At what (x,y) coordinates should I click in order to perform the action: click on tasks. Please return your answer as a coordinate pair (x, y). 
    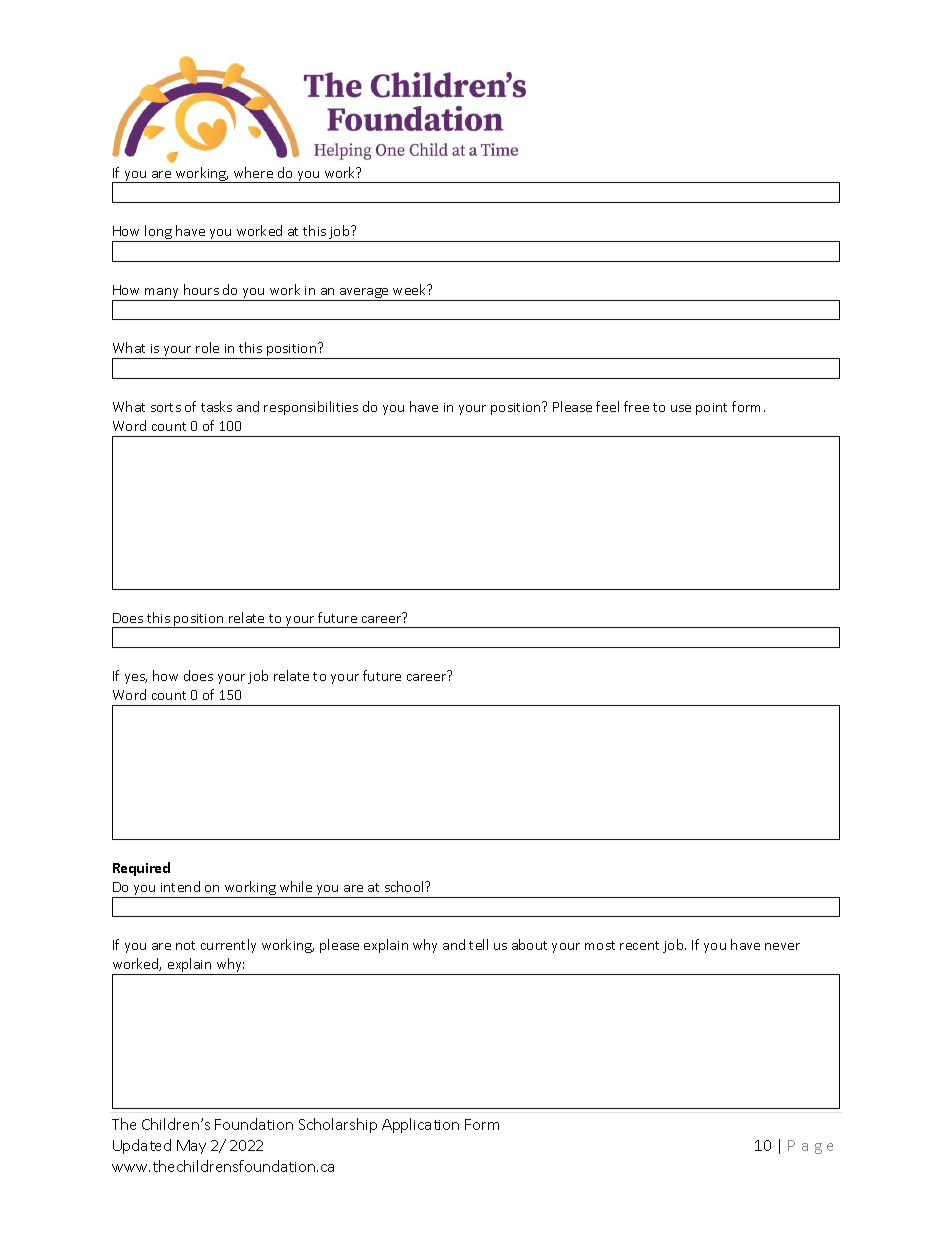
    Looking at the image, I should click on (216, 406).
